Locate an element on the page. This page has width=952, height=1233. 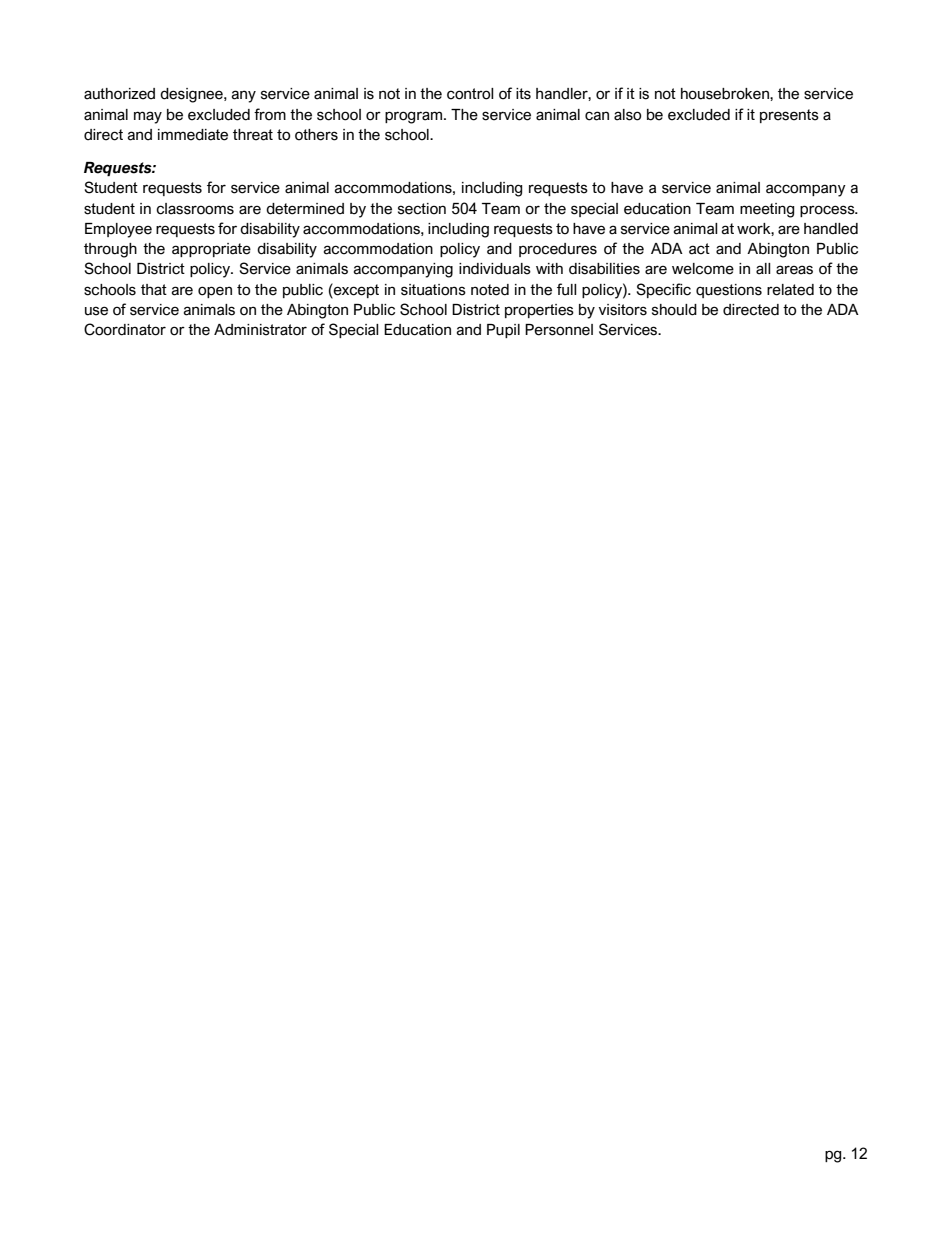
all is located at coordinates (763, 269).
